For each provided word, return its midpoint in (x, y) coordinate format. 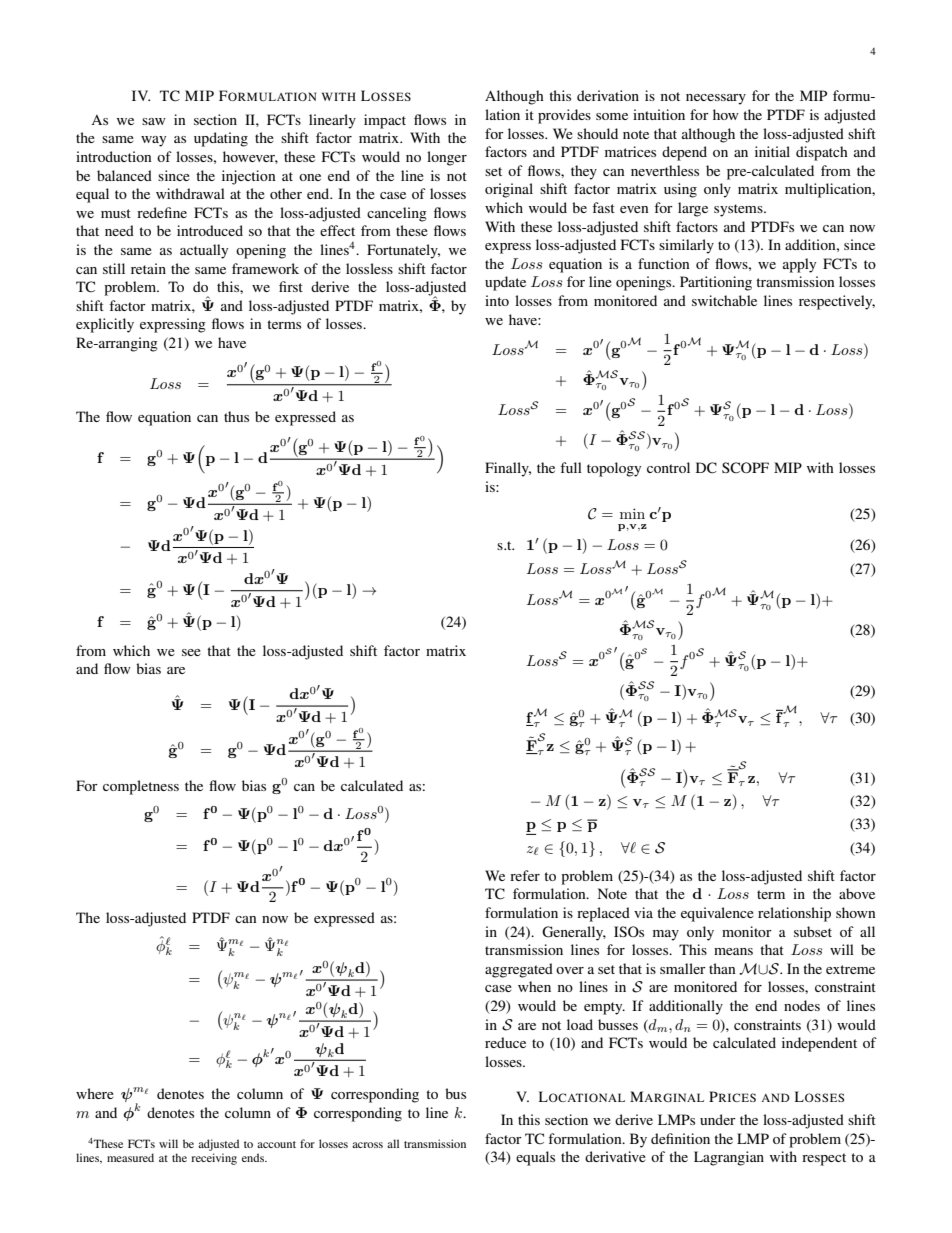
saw (154, 121)
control (668, 467)
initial (772, 151)
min (632, 513)
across (367, 1145)
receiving (214, 1159)
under (718, 1119)
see (191, 652)
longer (447, 158)
